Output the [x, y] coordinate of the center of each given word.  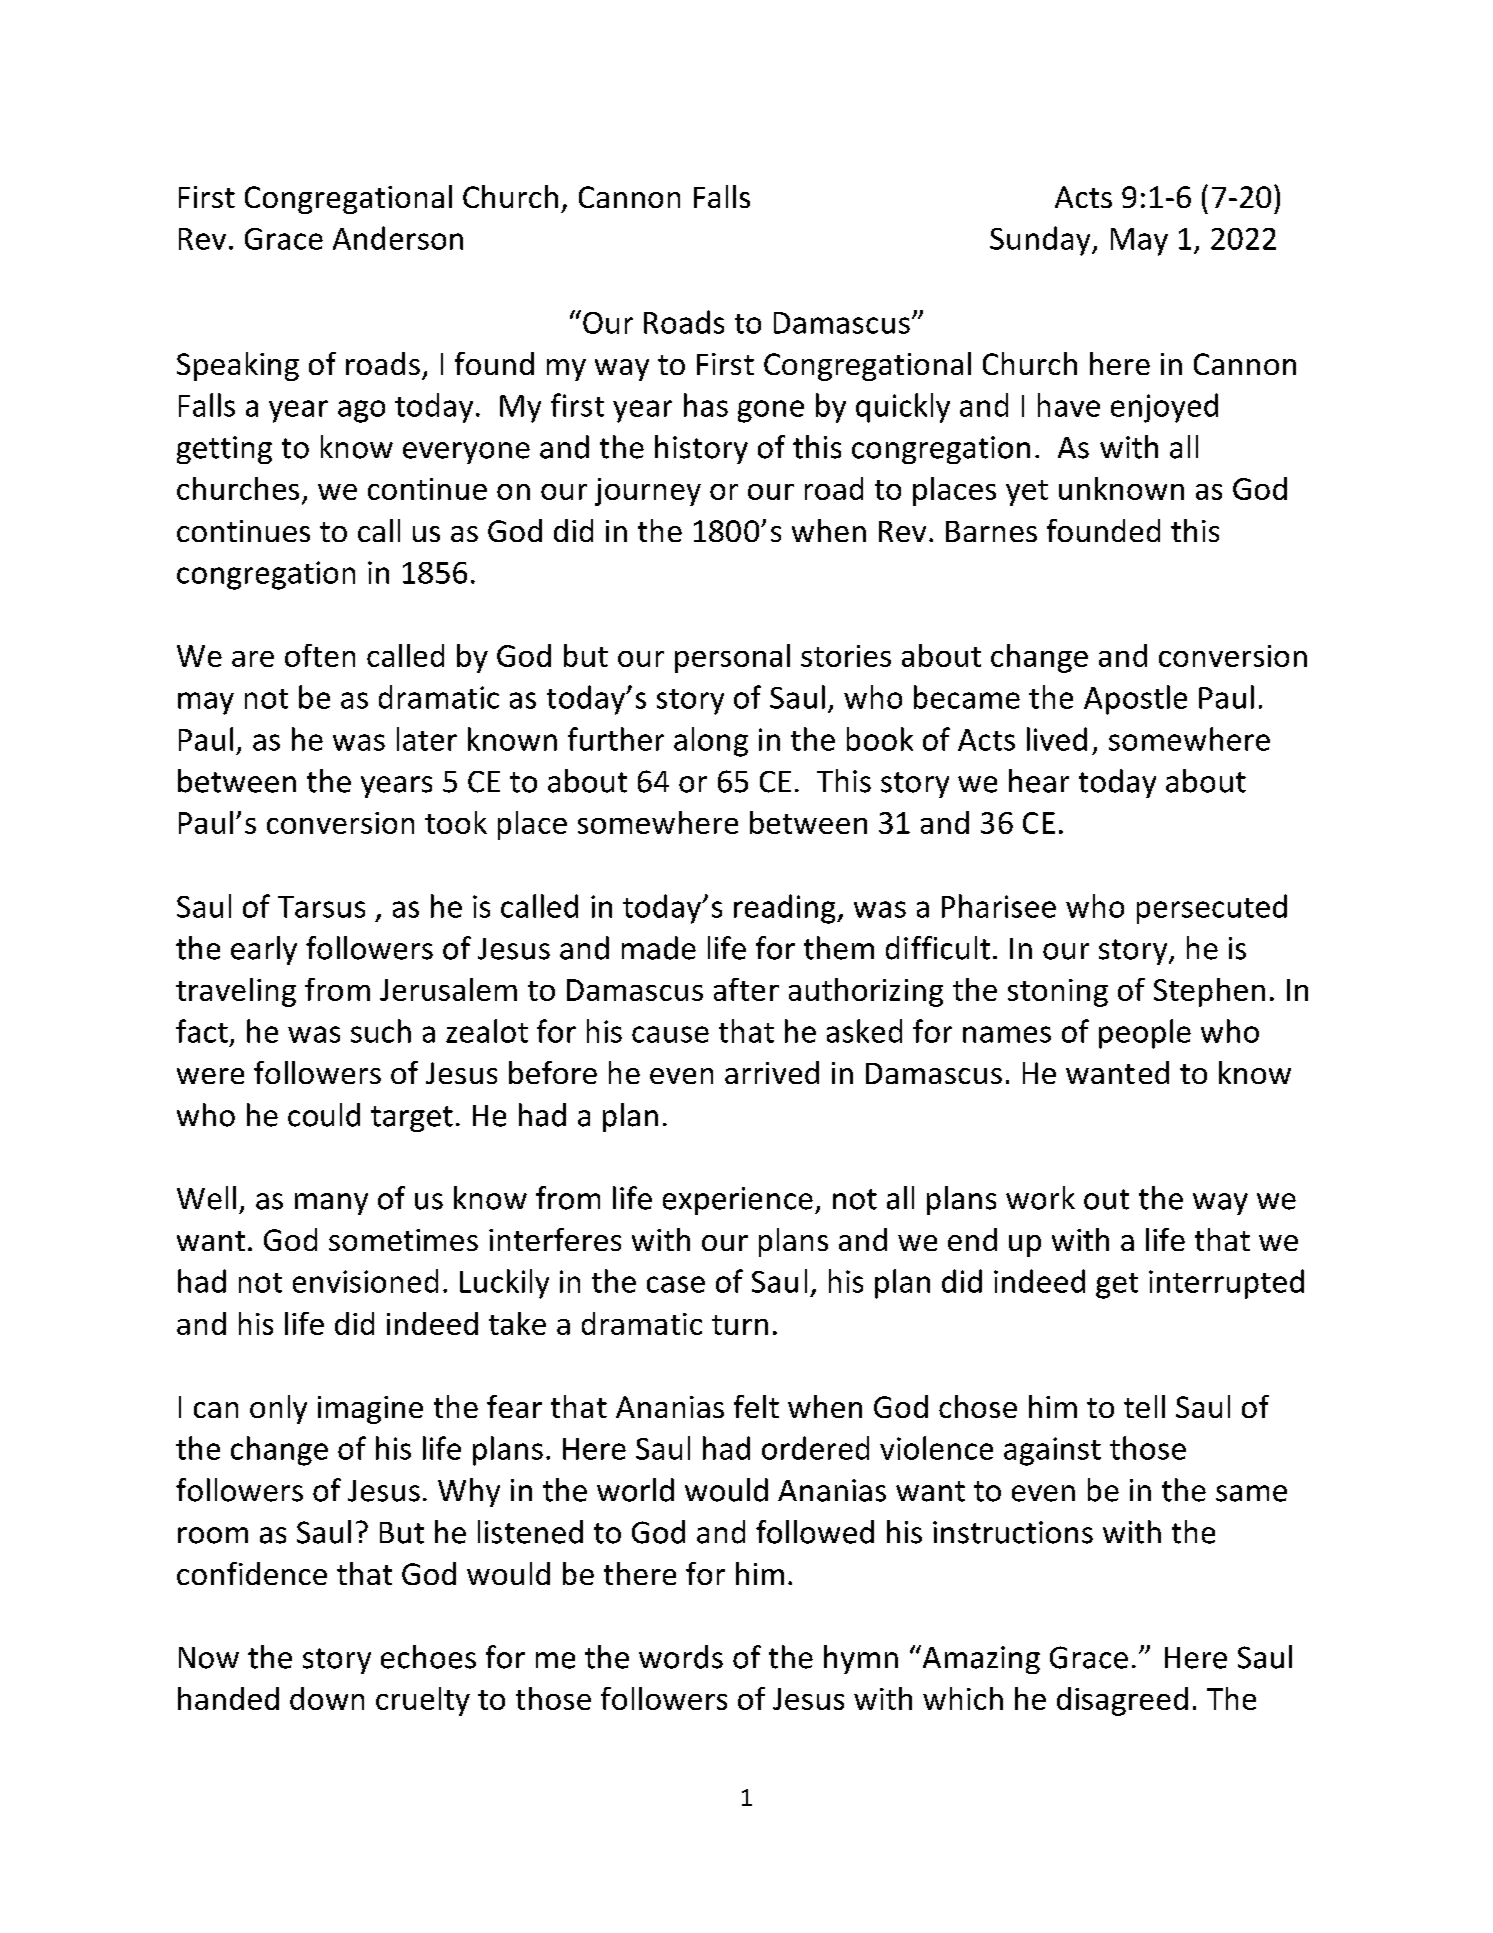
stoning [1058, 993]
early [264, 950]
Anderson [398, 238]
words [681, 1657]
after [746, 989]
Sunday [1041, 241]
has [706, 405]
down [327, 1698]
